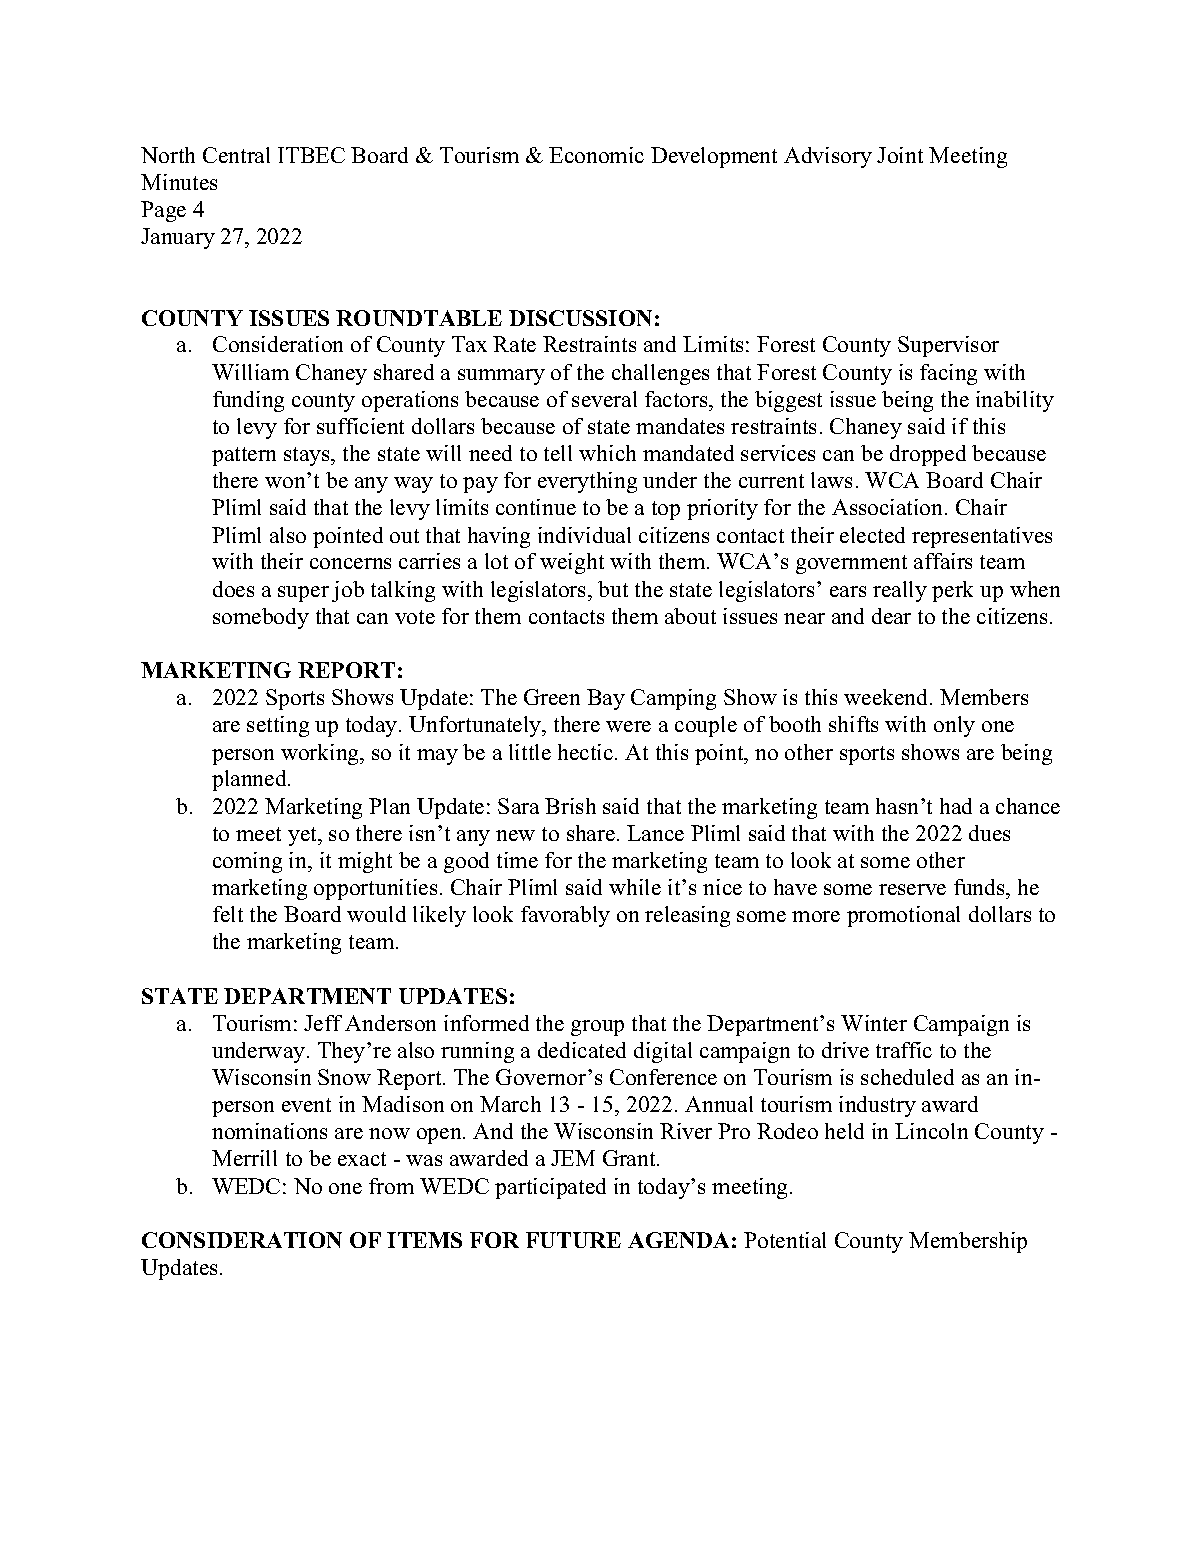 The width and height of the screenshot is (1203, 1557). Describe the element at coordinates (247, 862) in the screenshot. I see `coming` at that location.
